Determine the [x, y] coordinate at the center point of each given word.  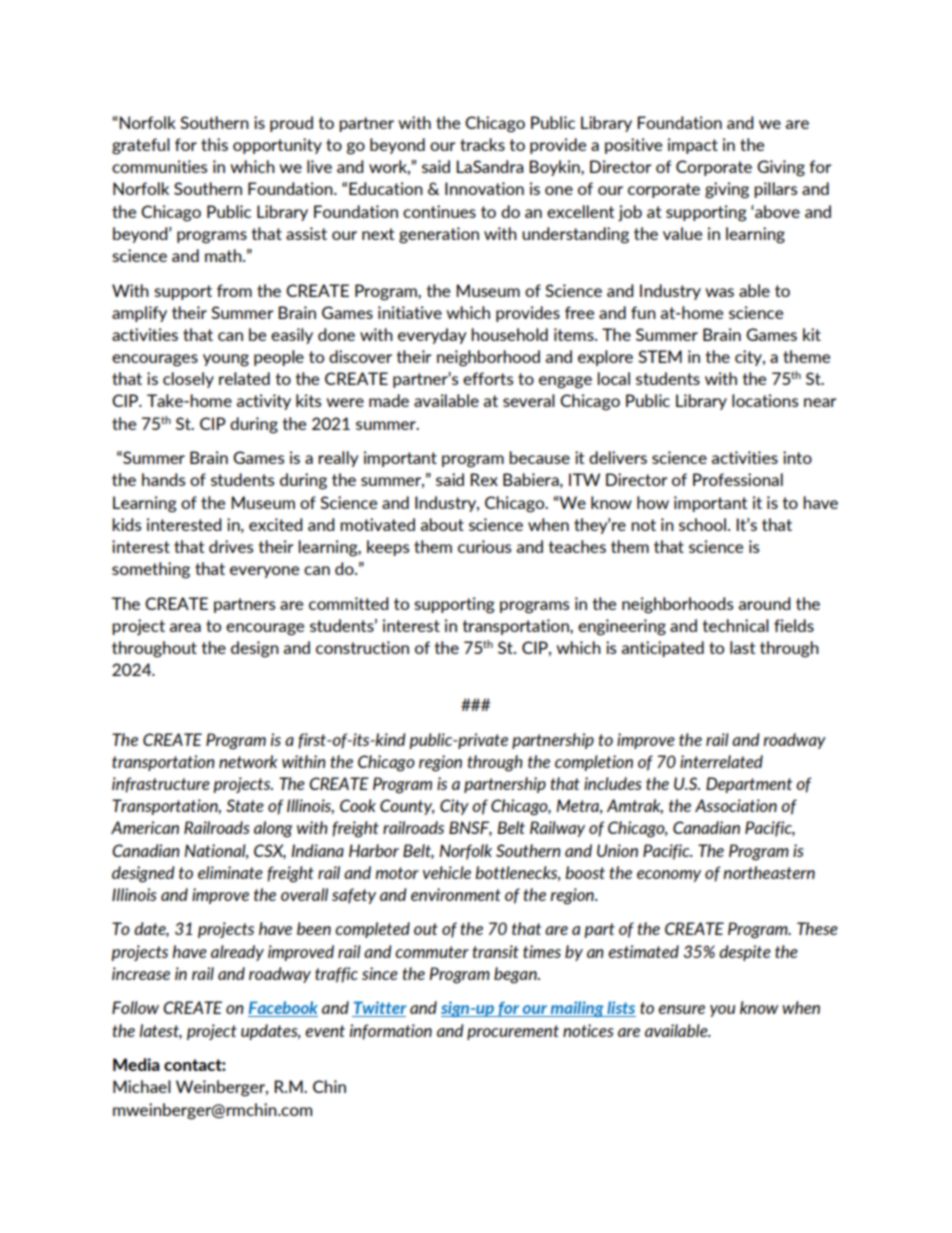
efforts [488, 378]
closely [188, 380]
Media [136, 1064]
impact [693, 146]
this [214, 144]
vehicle [447, 872]
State [245, 805]
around [764, 603]
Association [736, 805]
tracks [482, 144]
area [185, 627]
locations [765, 400]
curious [484, 546]
